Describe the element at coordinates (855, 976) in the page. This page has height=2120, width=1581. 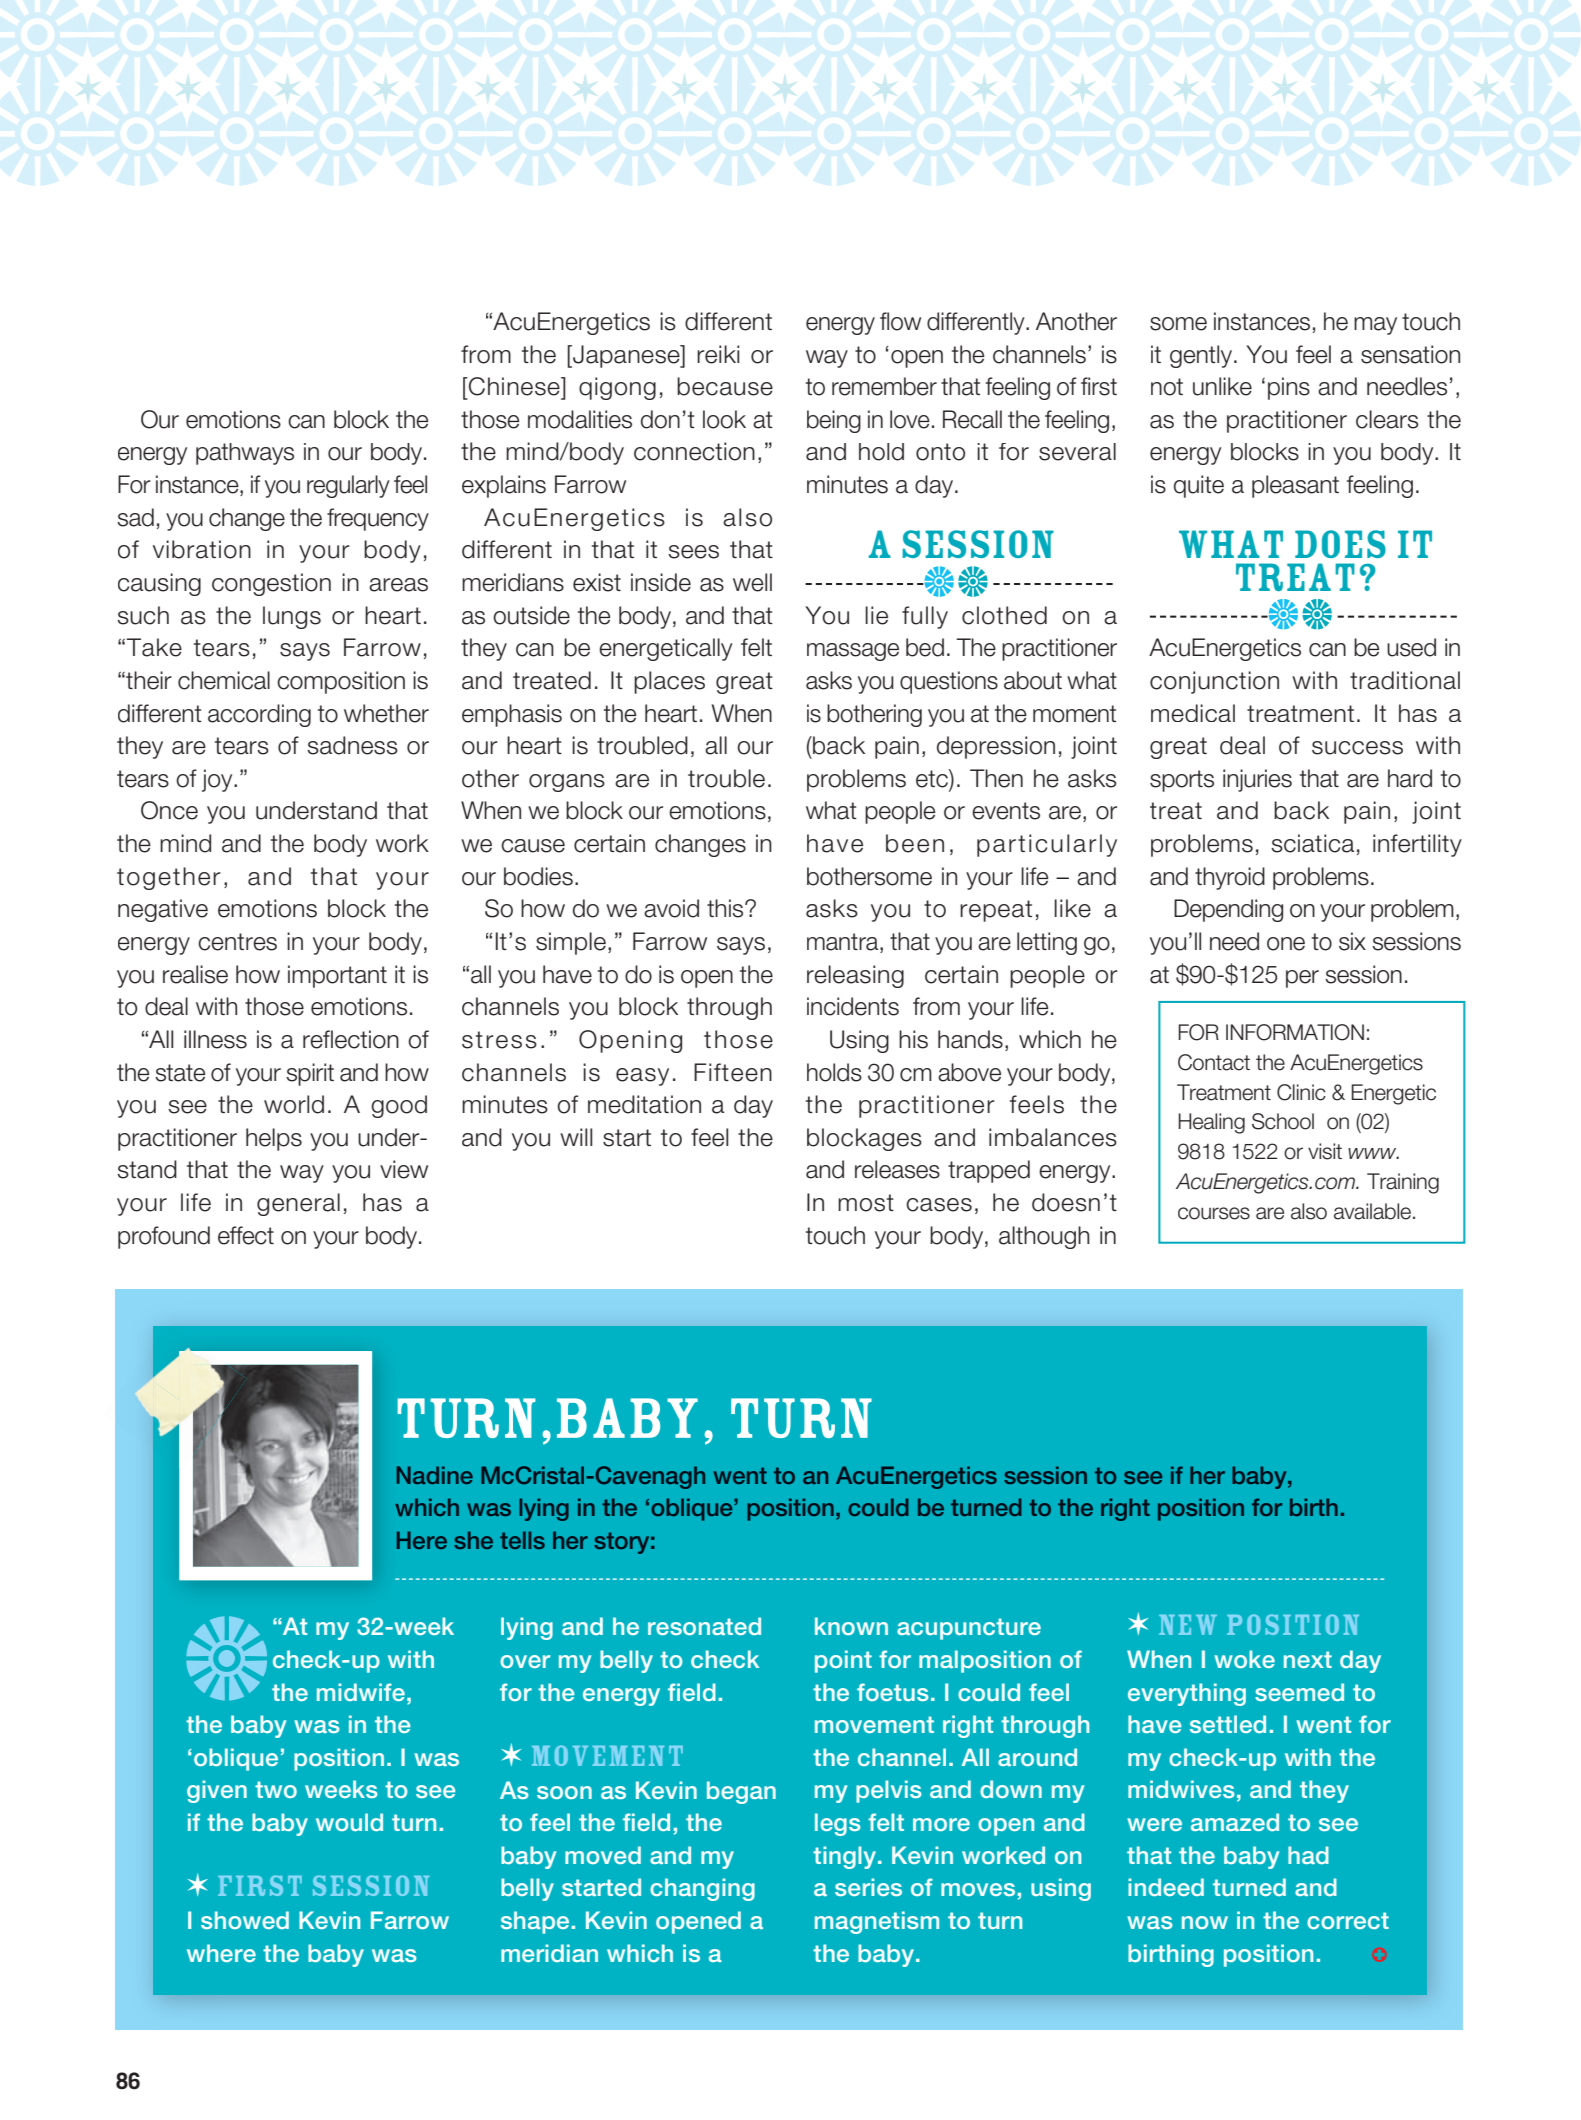
I see `releasing` at that location.
